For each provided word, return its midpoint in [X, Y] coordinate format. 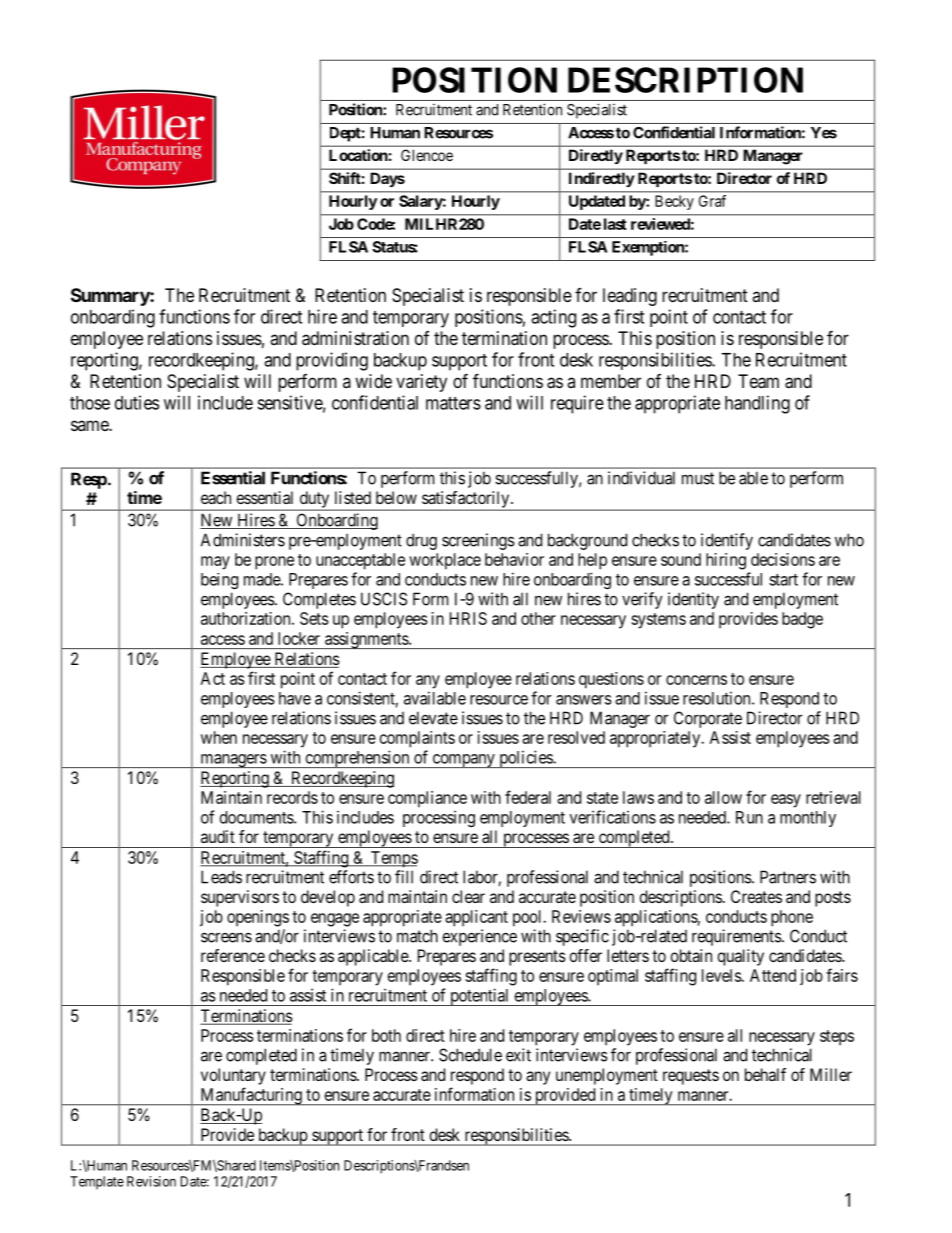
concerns [696, 680]
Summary [111, 297]
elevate [433, 718]
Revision [151, 1181]
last [615, 224]
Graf [712, 201]
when [219, 737]
